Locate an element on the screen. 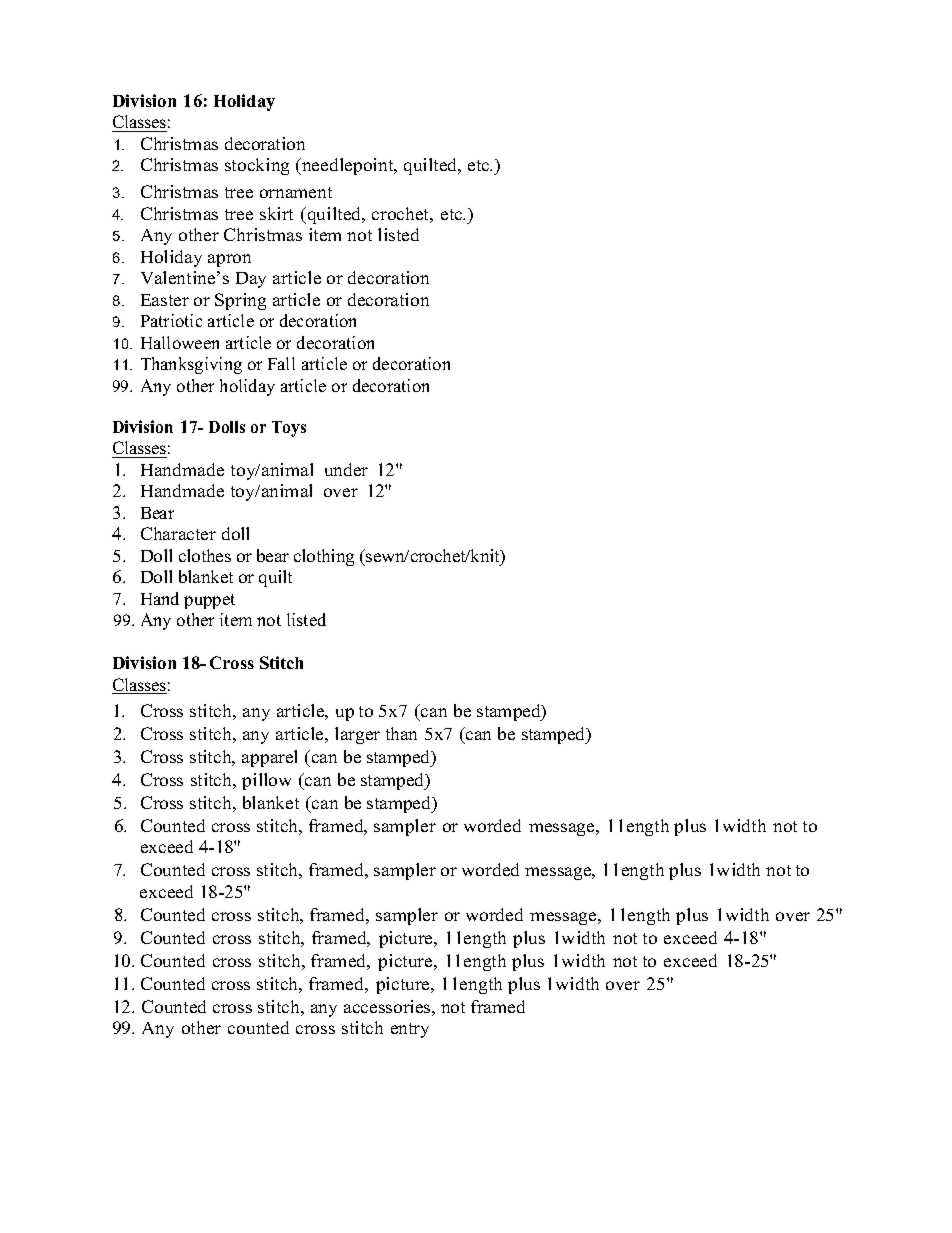  puppet is located at coordinates (209, 601).
